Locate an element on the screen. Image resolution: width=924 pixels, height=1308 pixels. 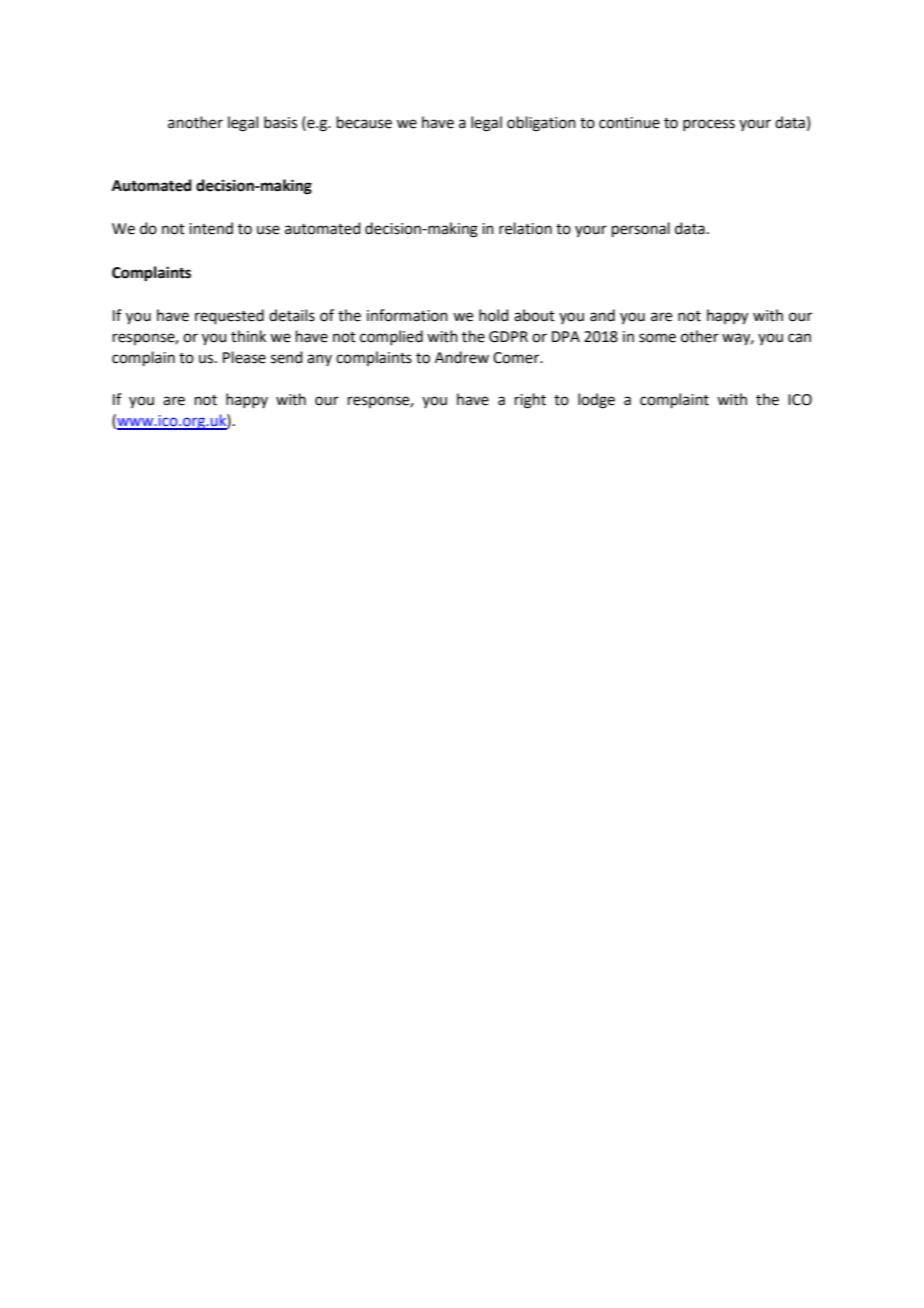
personal is located at coordinates (641, 229).
